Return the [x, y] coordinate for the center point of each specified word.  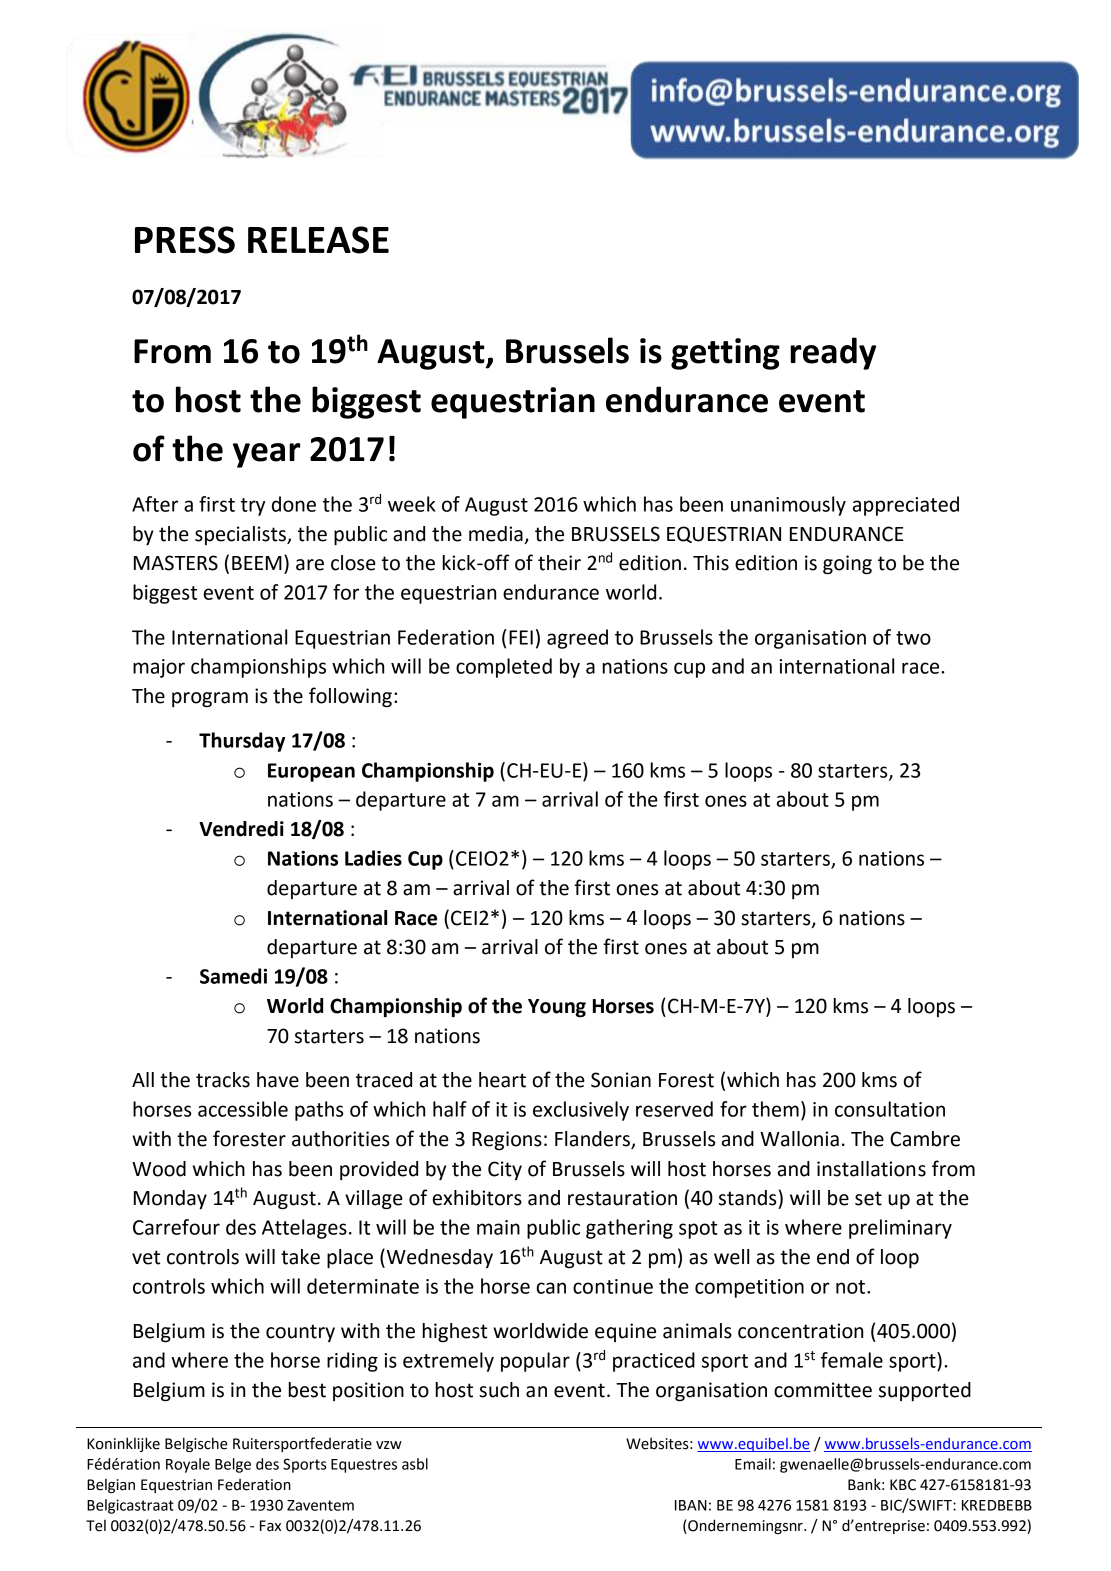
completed [504, 668]
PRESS [185, 240]
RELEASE [318, 240]
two [913, 638]
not [852, 1287]
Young [557, 1008]
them [775, 1109]
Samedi [233, 976]
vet [146, 1257]
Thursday [242, 742]
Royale [188, 1465]
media [496, 534]
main [498, 1227]
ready [833, 353]
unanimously [788, 506]
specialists [241, 535]
